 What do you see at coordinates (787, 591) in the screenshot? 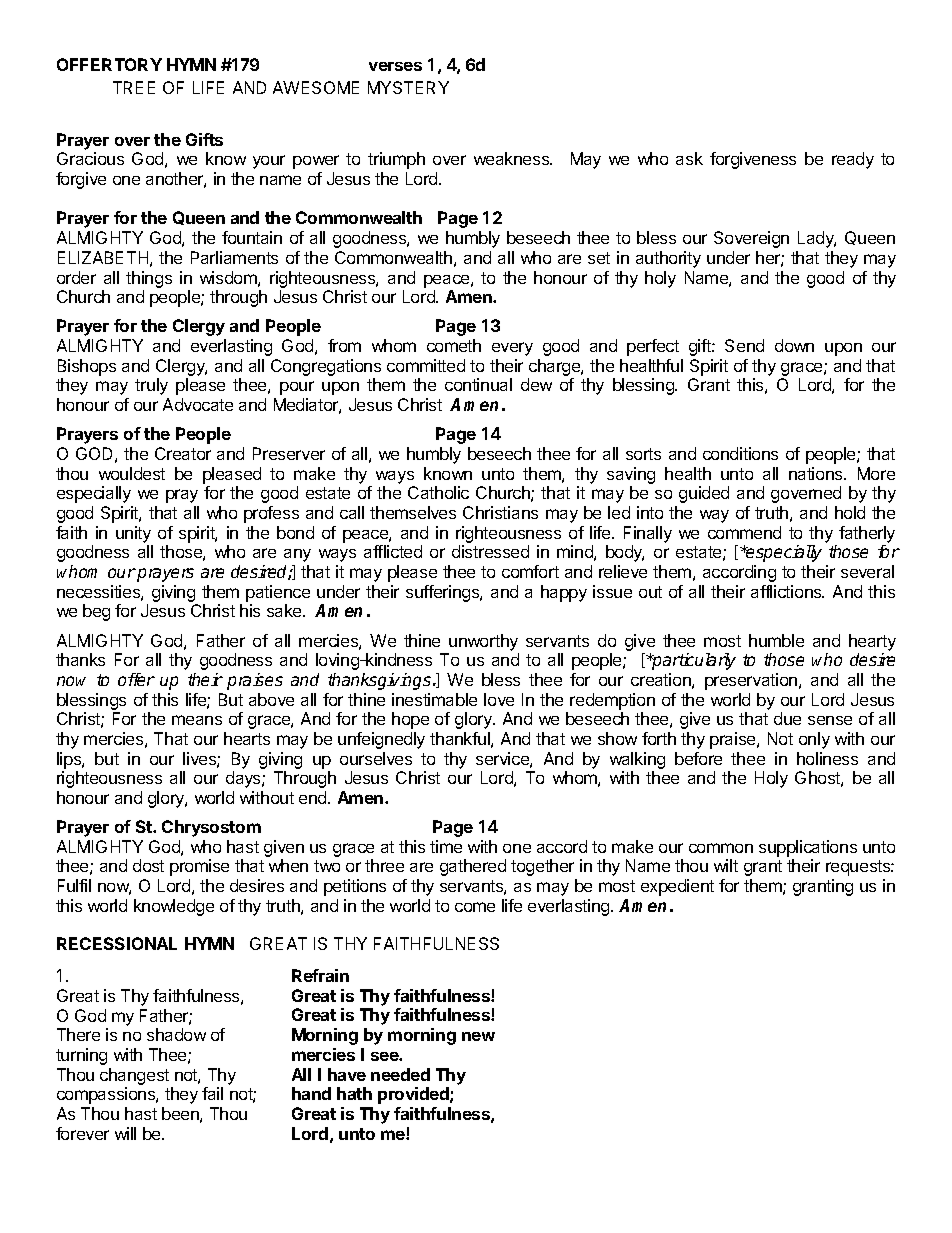
I see `afflictions` at bounding box center [787, 591].
